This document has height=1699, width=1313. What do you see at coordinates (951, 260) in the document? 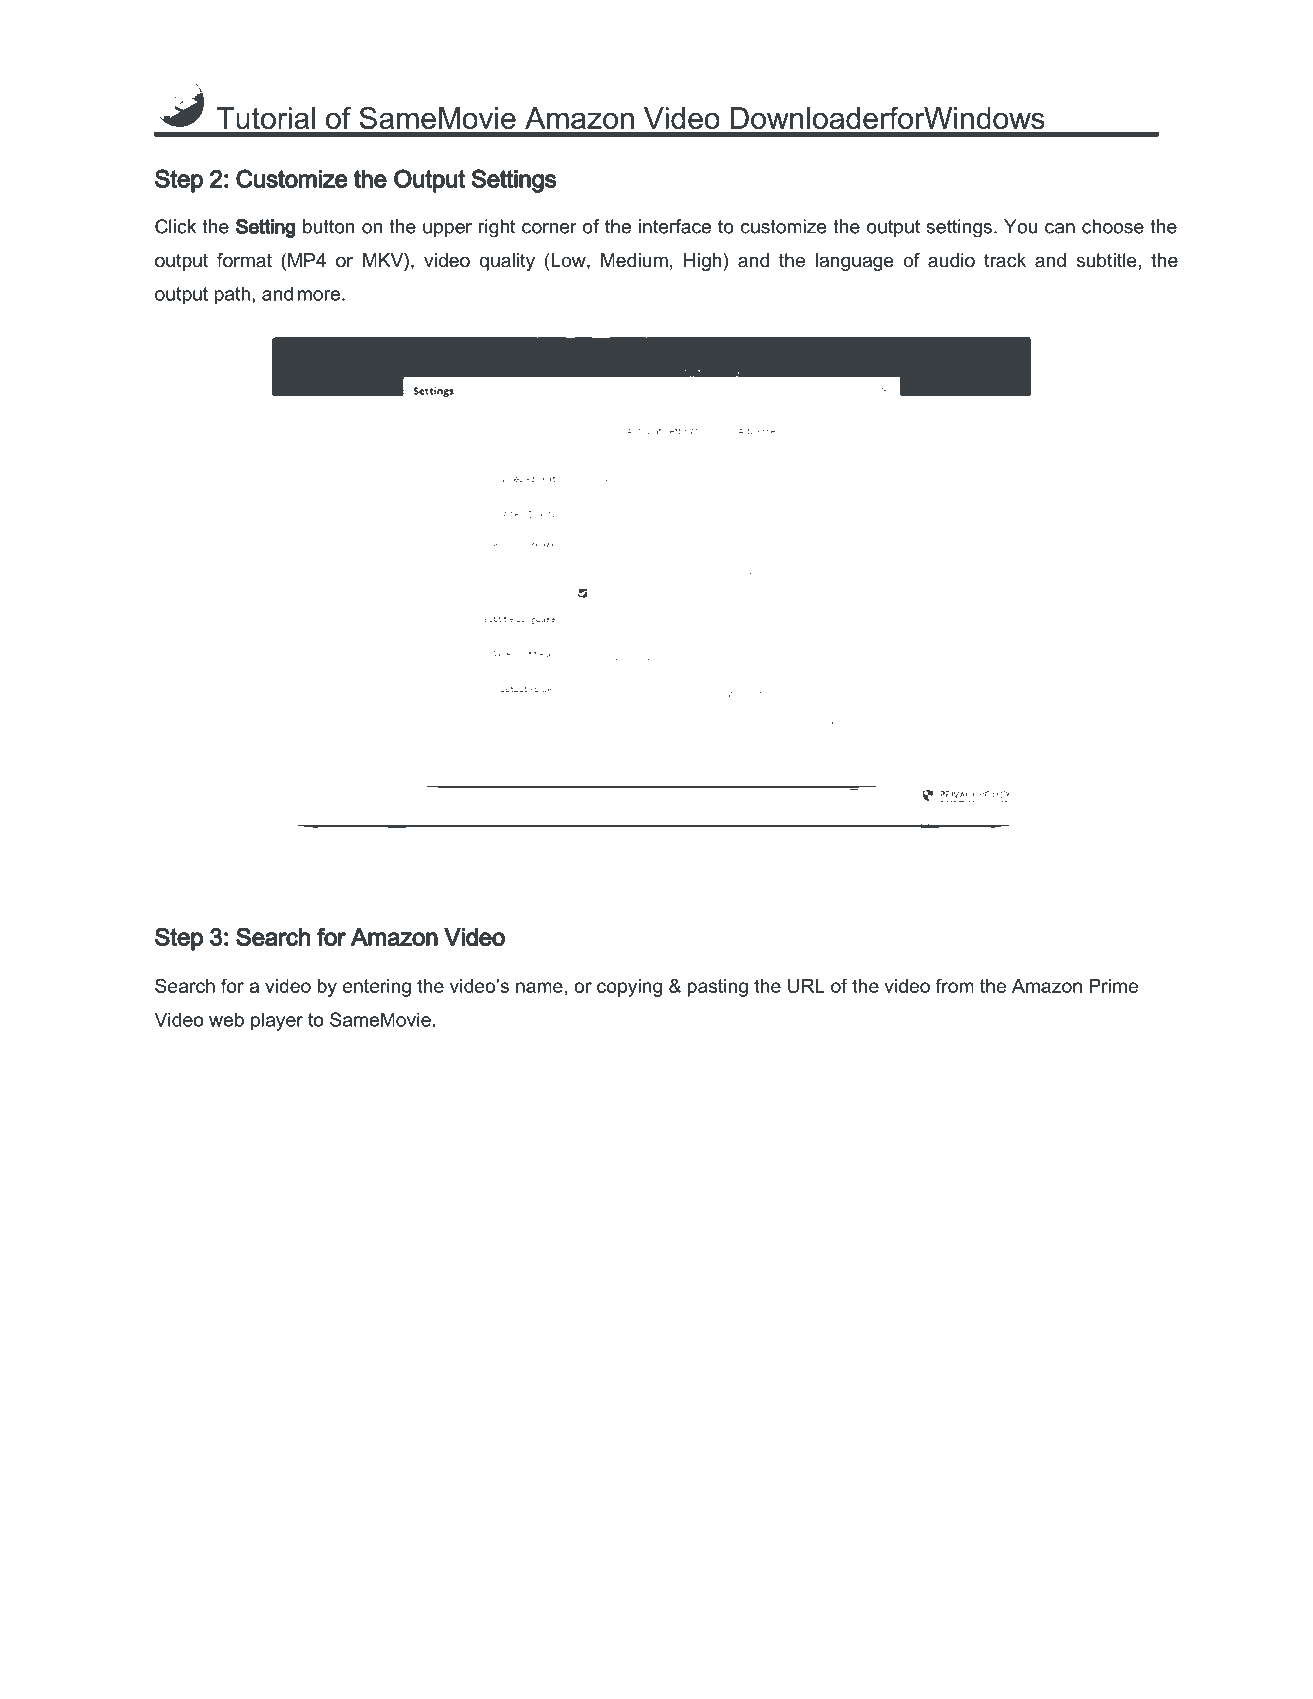
I see `audio` at bounding box center [951, 260].
